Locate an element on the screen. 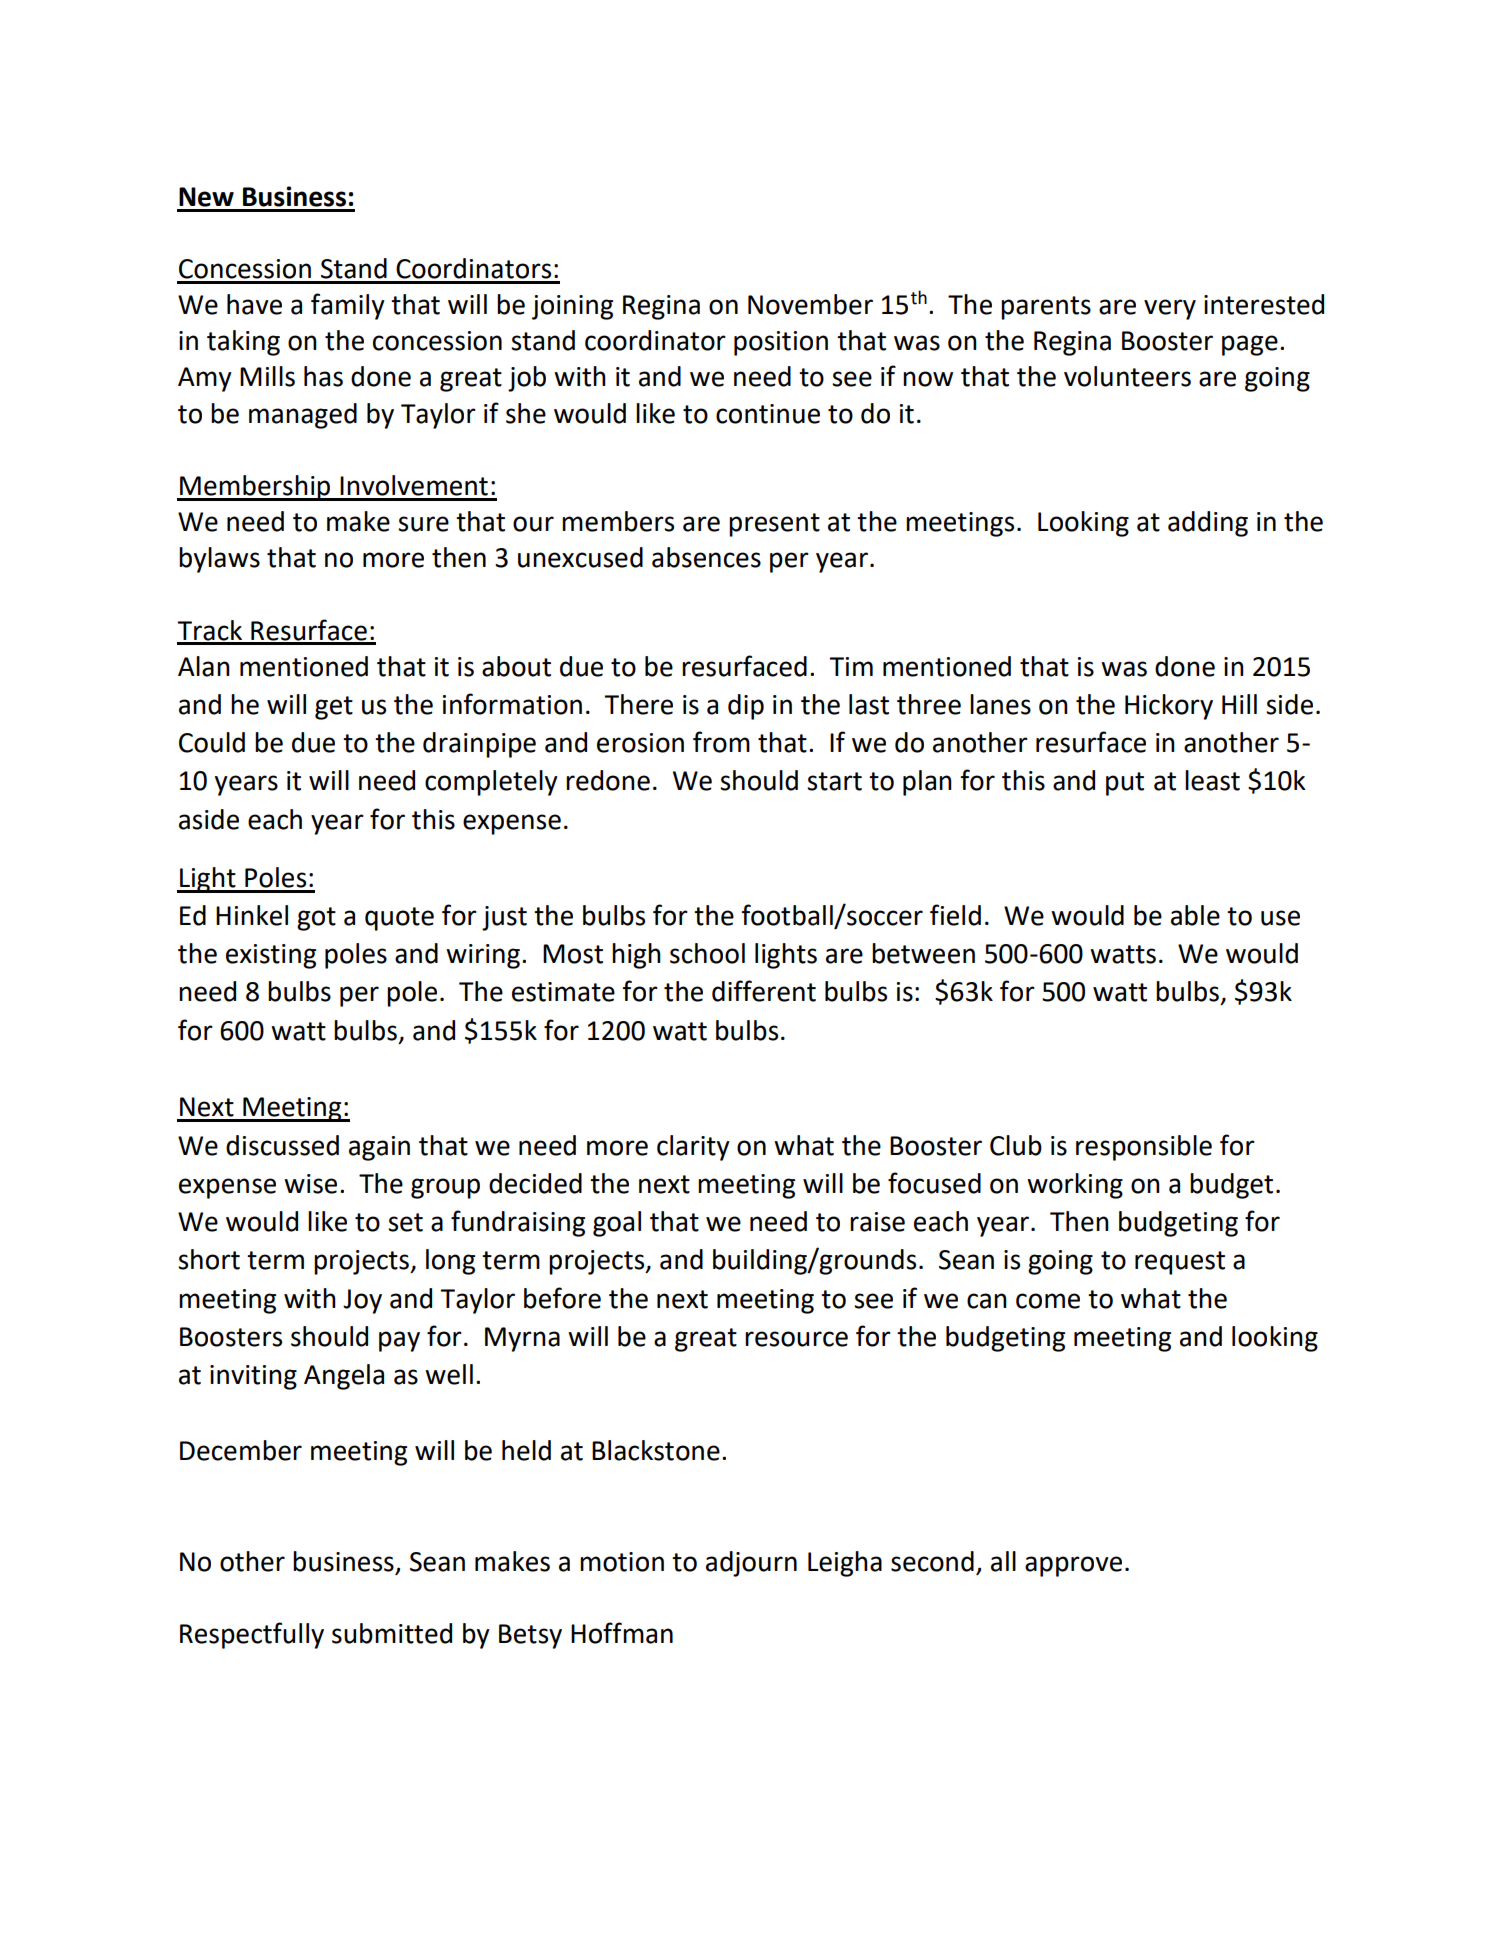  approve is located at coordinates (1073, 1566).
